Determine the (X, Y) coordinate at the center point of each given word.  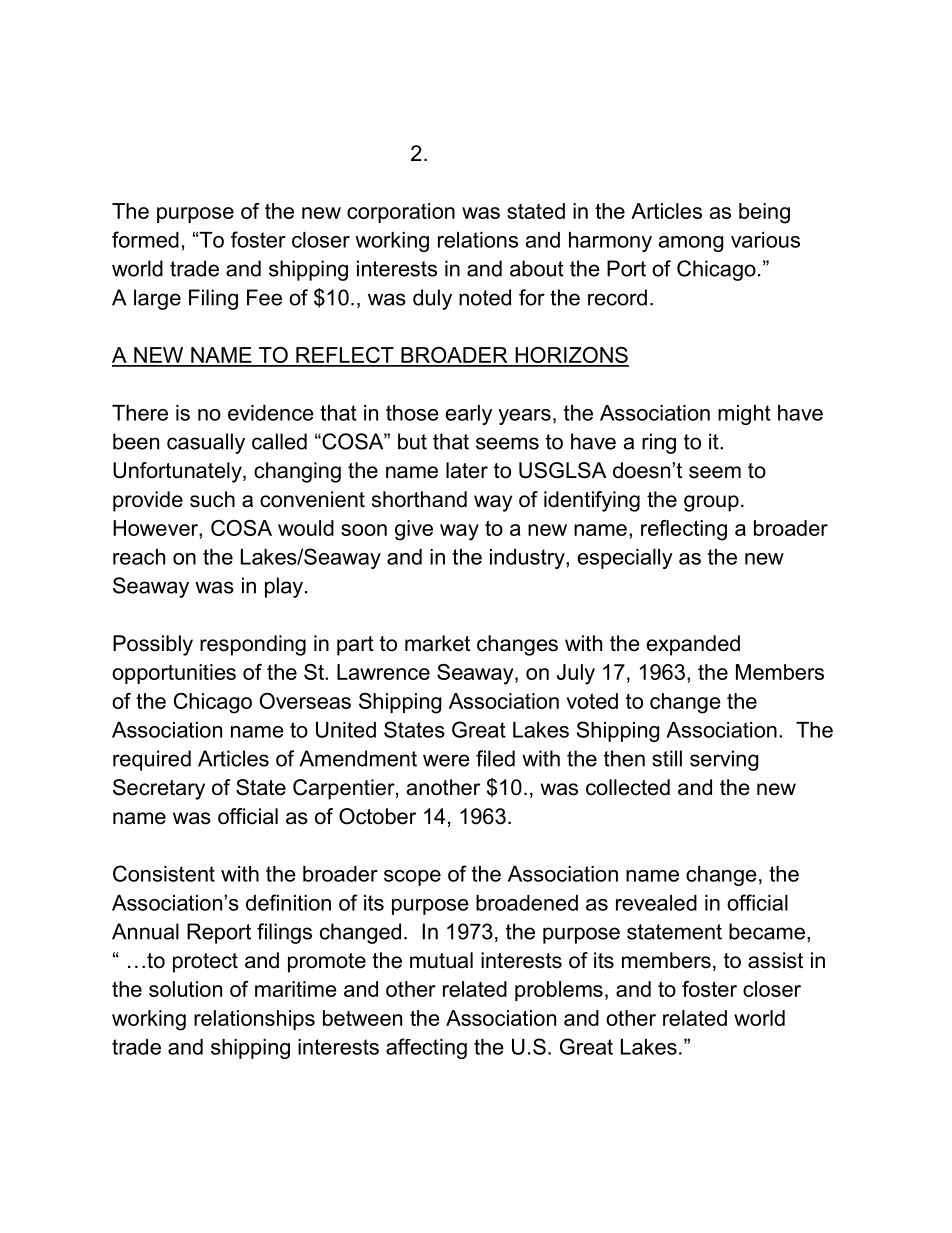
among (691, 244)
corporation (401, 213)
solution (185, 989)
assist (775, 960)
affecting (426, 1048)
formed (145, 239)
